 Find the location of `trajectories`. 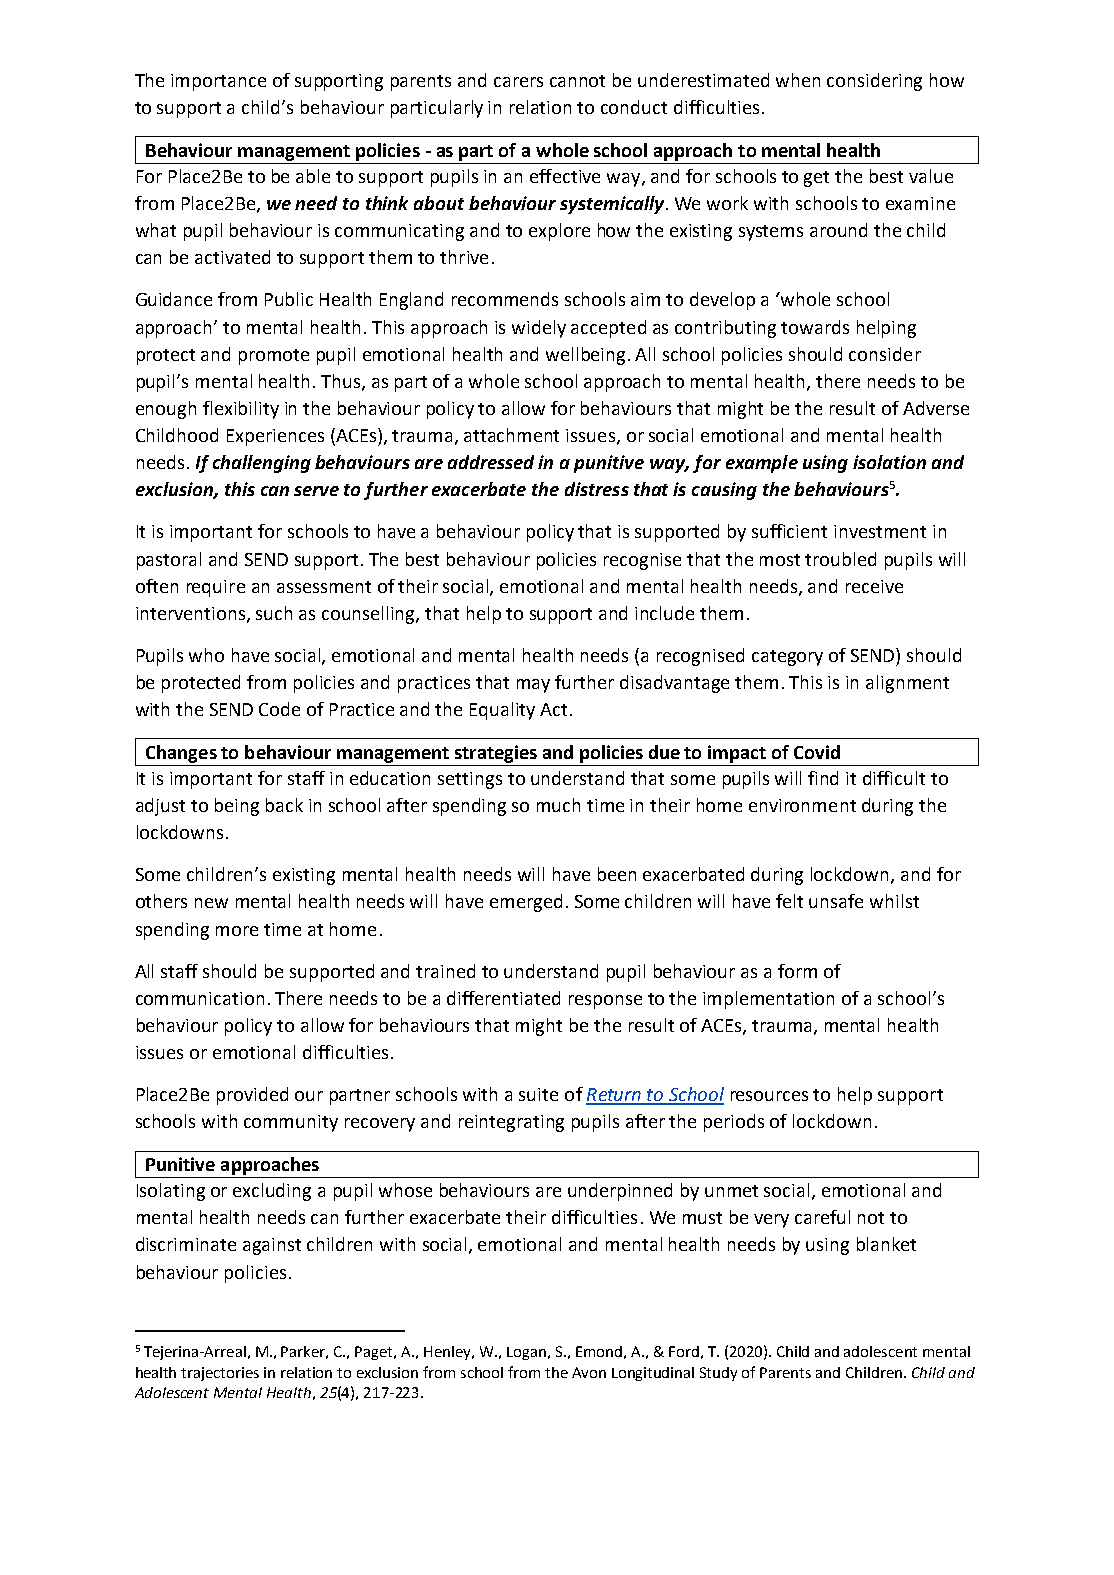

trajectories is located at coordinates (220, 1374).
